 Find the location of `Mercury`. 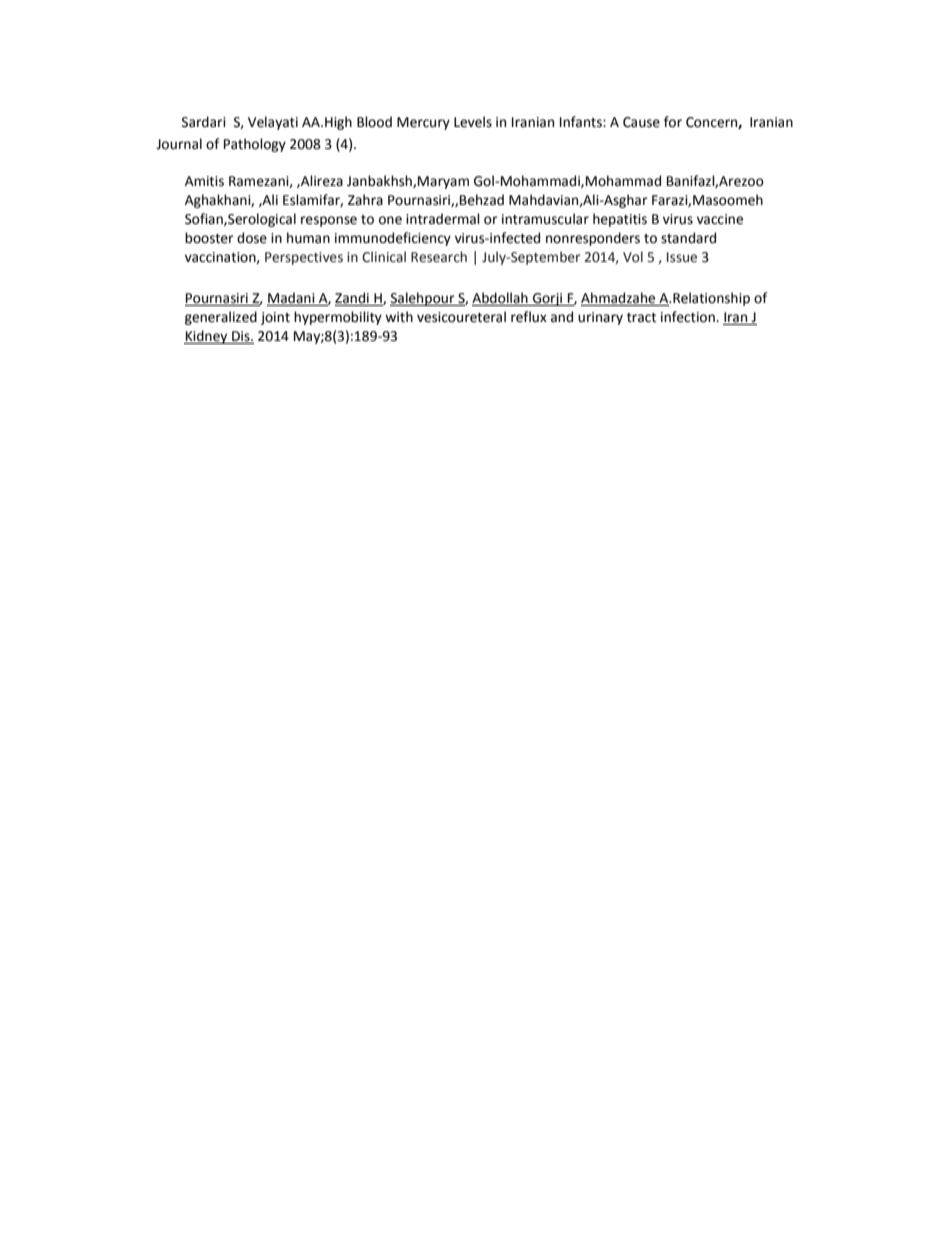

Mercury is located at coordinates (423, 123).
